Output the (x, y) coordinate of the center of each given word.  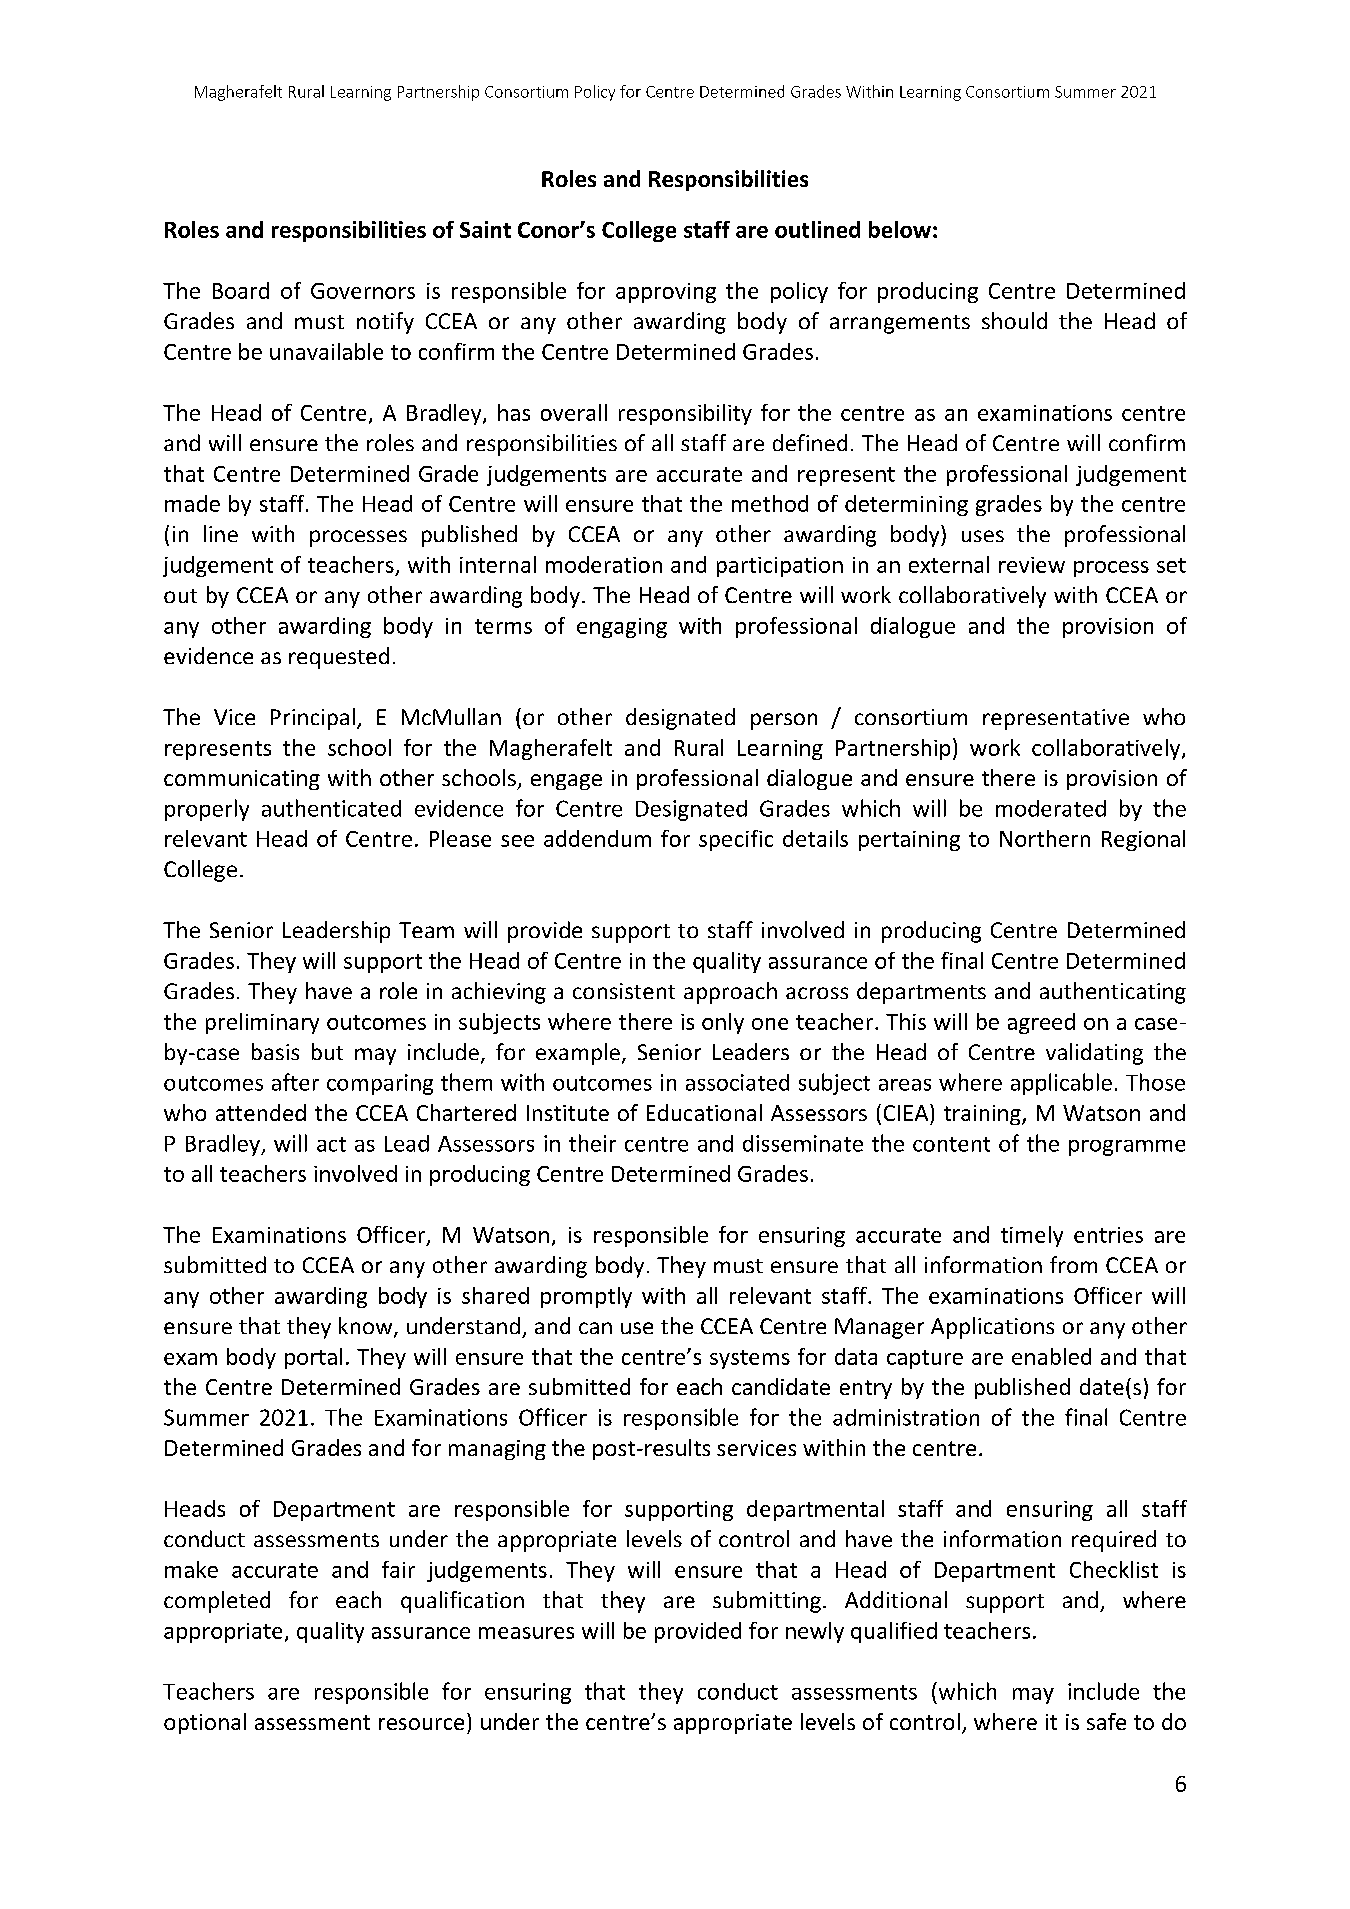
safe (1106, 1721)
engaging (622, 628)
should (1014, 320)
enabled (1051, 1356)
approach (730, 993)
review (1032, 565)
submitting (767, 1602)
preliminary (262, 1023)
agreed (1041, 1023)
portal (313, 1358)
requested (339, 658)
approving (666, 293)
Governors (363, 291)
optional (205, 1723)
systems (750, 1359)
